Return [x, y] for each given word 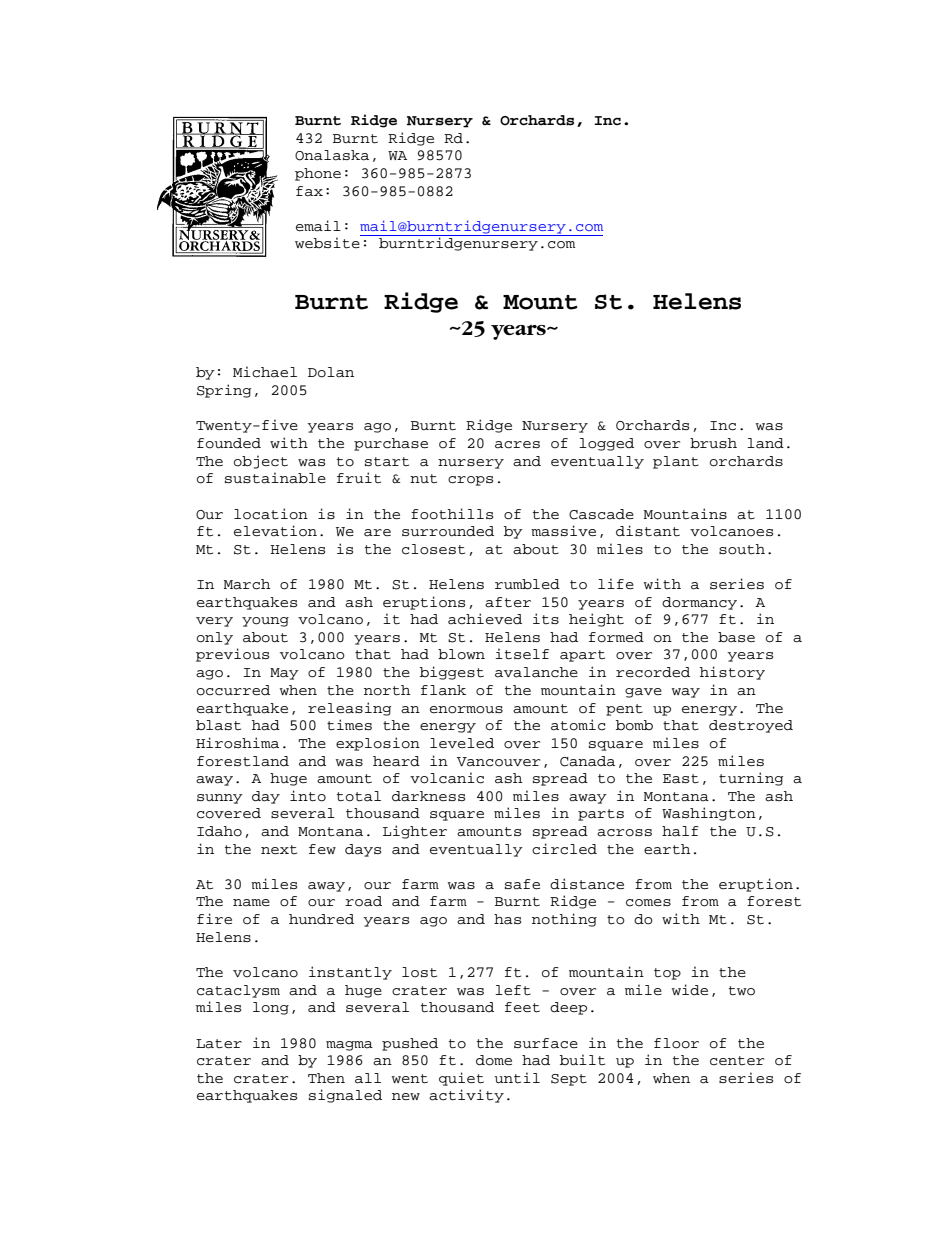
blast [218, 725]
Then [326, 1078]
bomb [634, 725]
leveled [462, 743]
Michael [265, 372]
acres [517, 445]
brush [713, 443]
